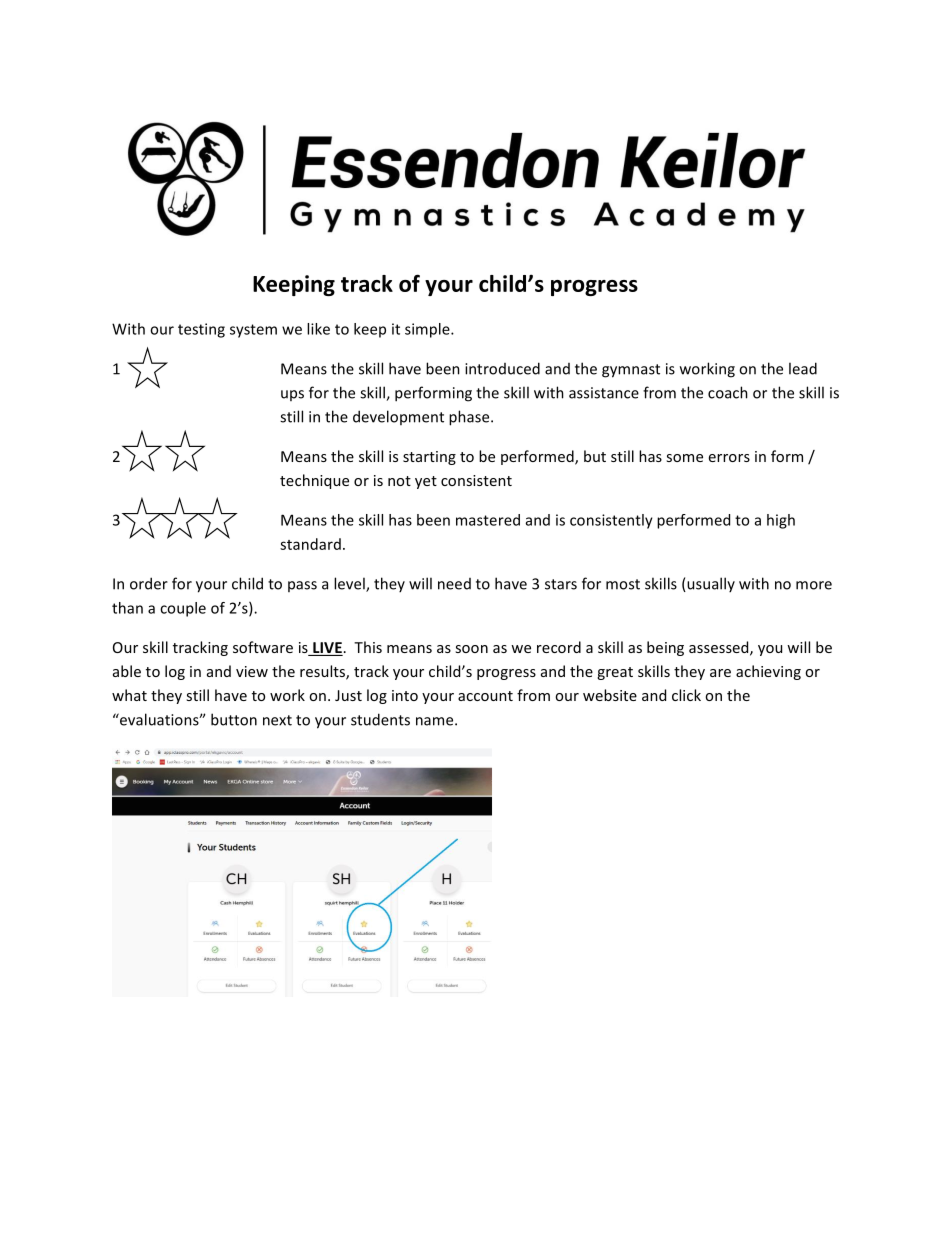  Describe the element at coordinates (183, 609) in the page. I see `couple` at that location.
